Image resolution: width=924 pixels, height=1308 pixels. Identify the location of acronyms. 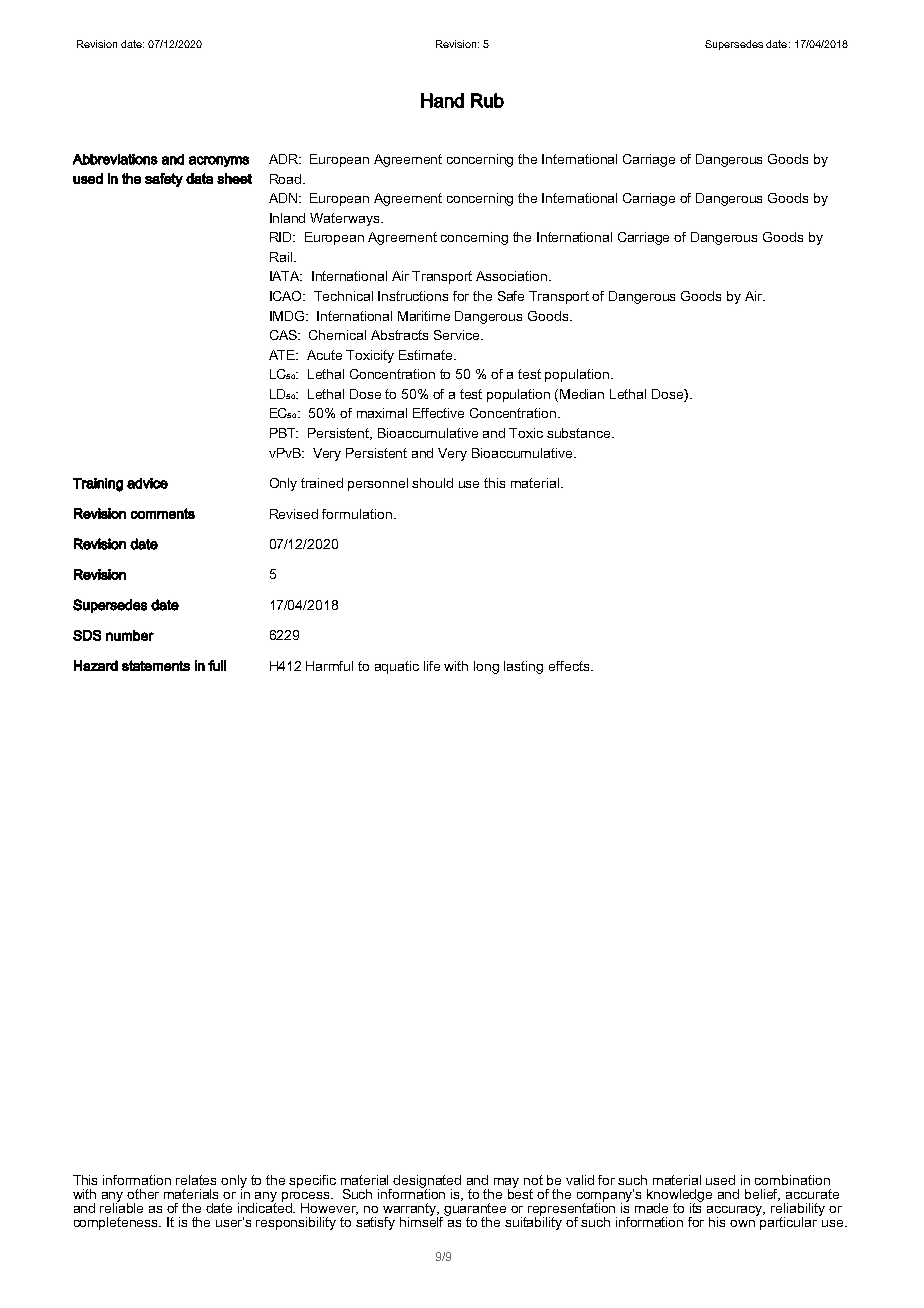
(219, 161).
